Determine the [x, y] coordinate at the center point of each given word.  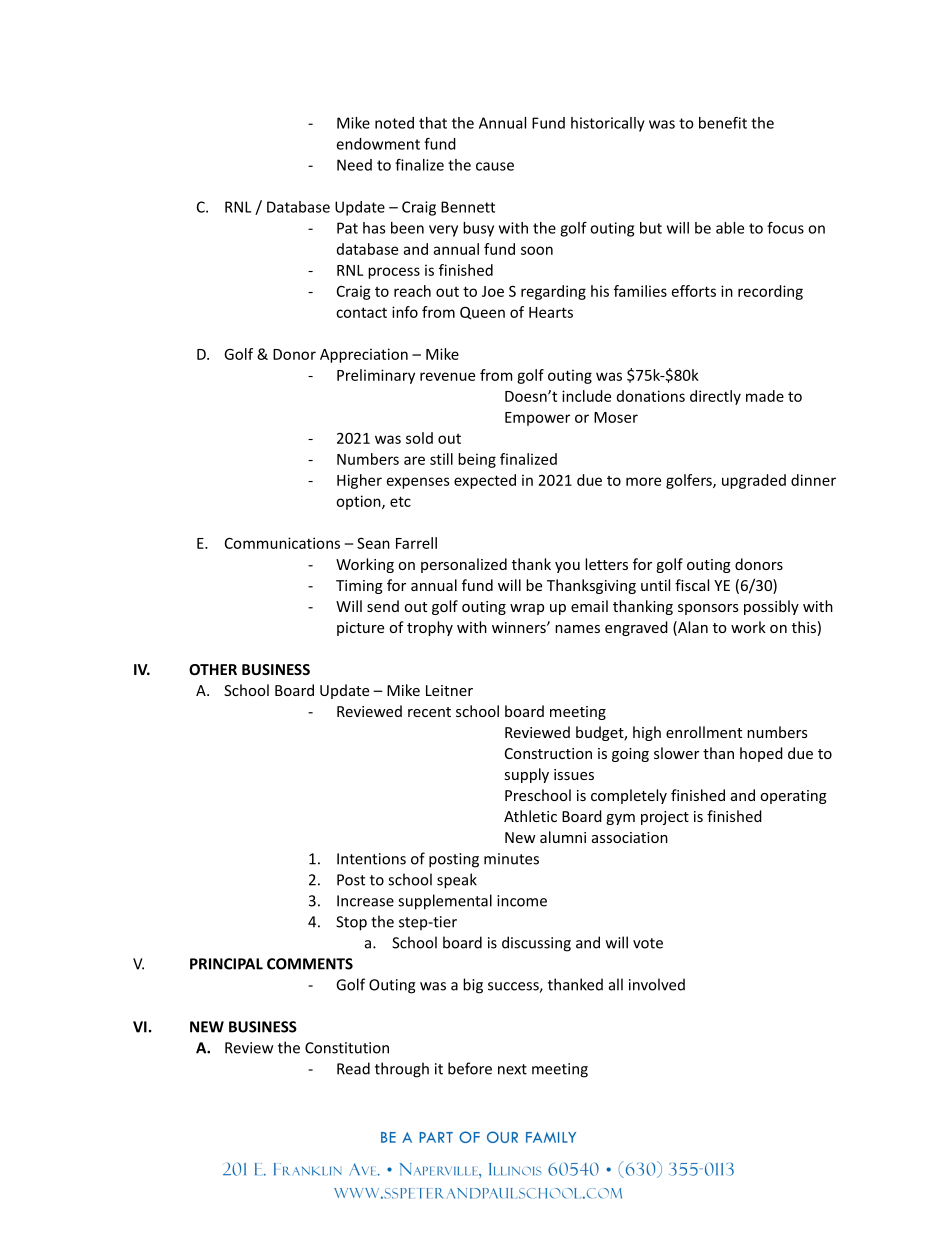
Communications [282, 543]
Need [354, 165]
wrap [527, 609]
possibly [771, 607]
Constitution [347, 1048]
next [512, 1069]
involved [657, 984]
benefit [723, 123]
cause [495, 166]
